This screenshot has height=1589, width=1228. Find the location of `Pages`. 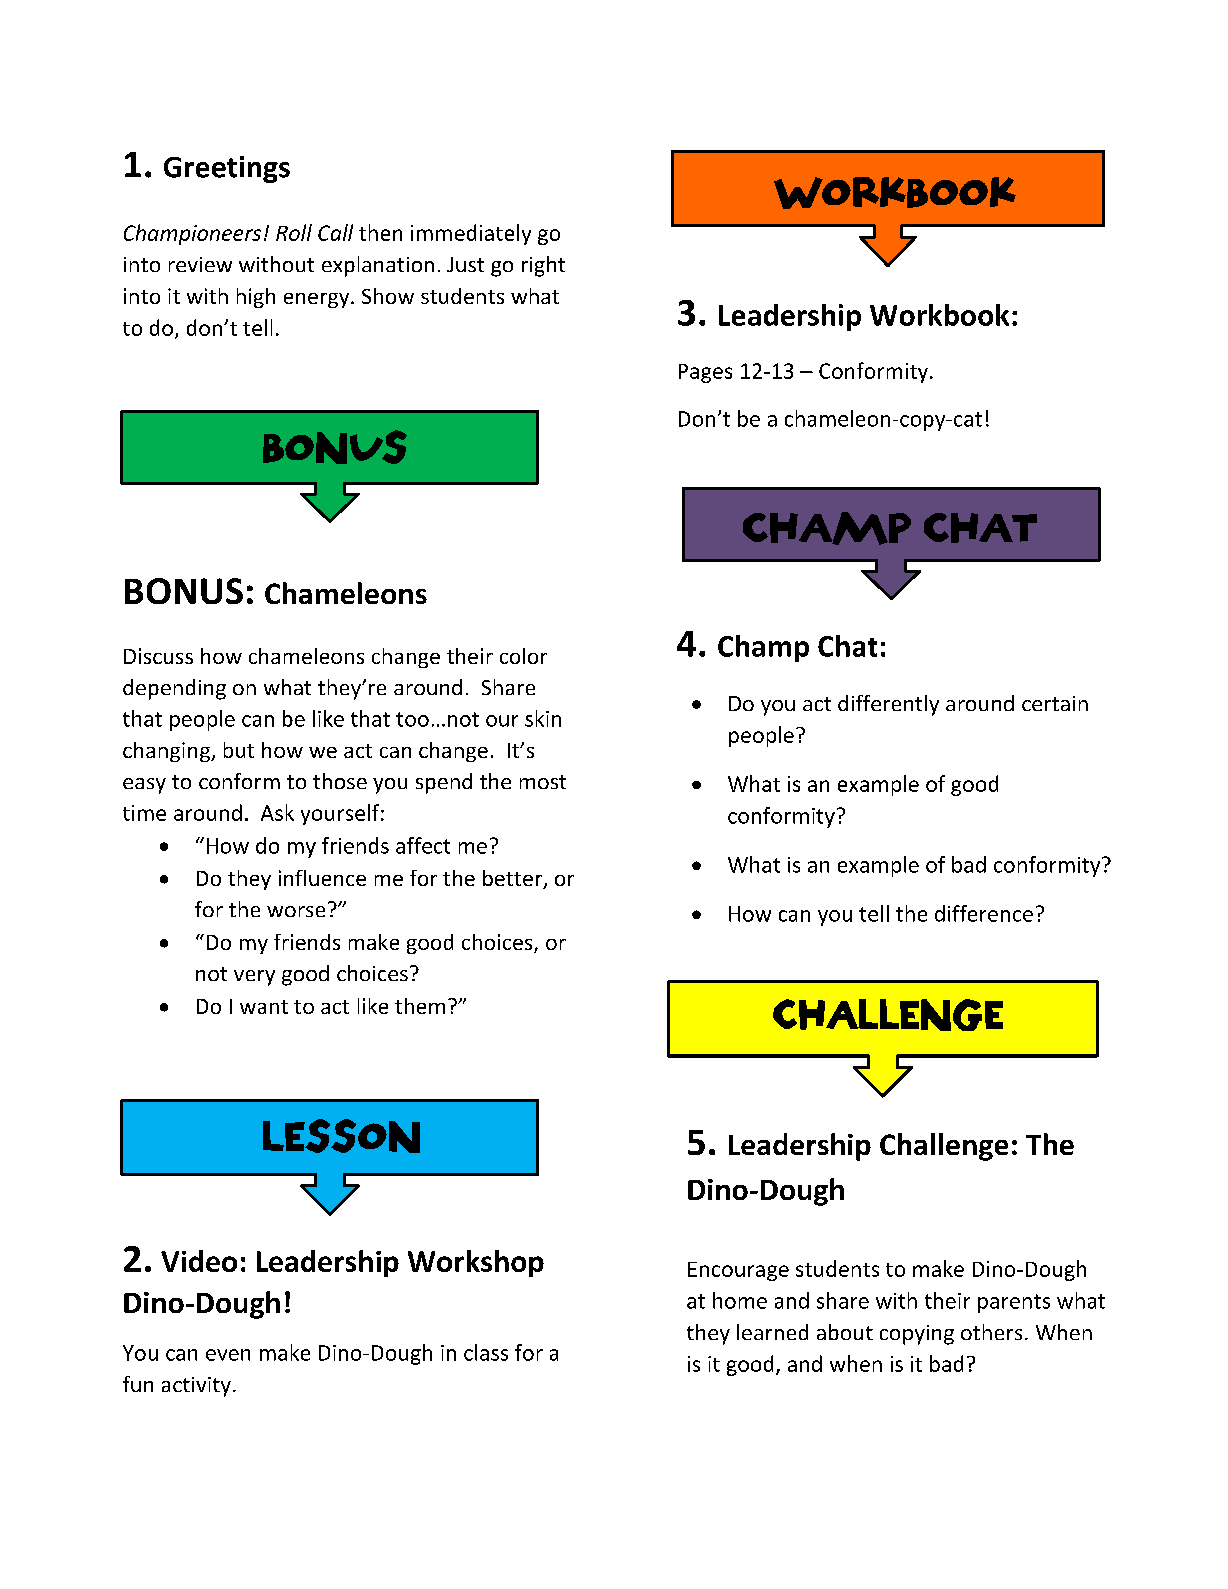

Pages is located at coordinates (705, 373).
